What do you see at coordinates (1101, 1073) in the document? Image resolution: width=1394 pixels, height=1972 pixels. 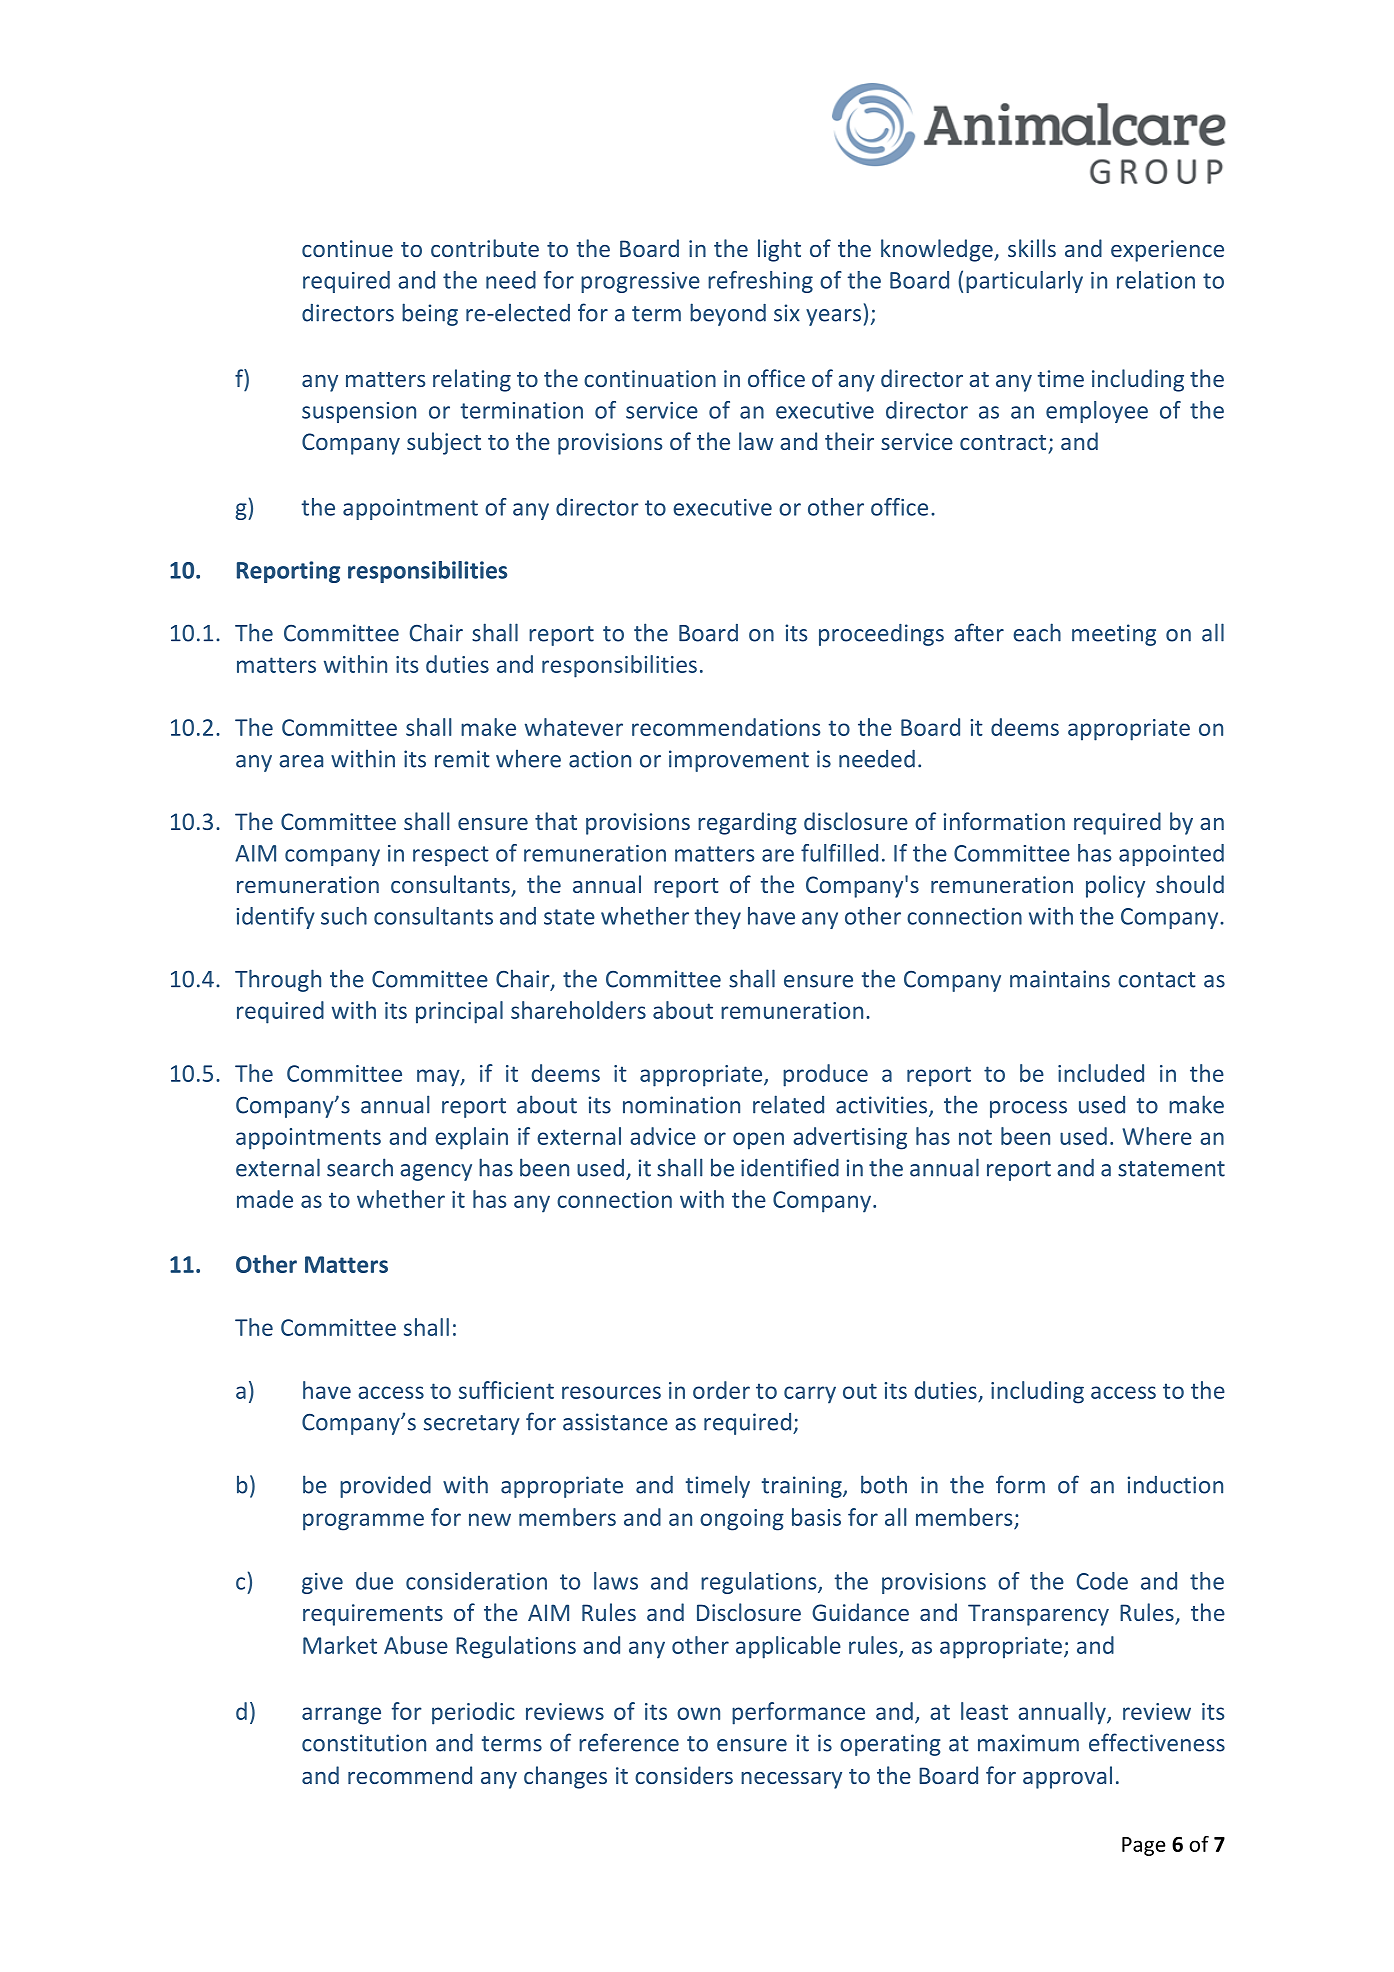 I see `included` at bounding box center [1101, 1073].
